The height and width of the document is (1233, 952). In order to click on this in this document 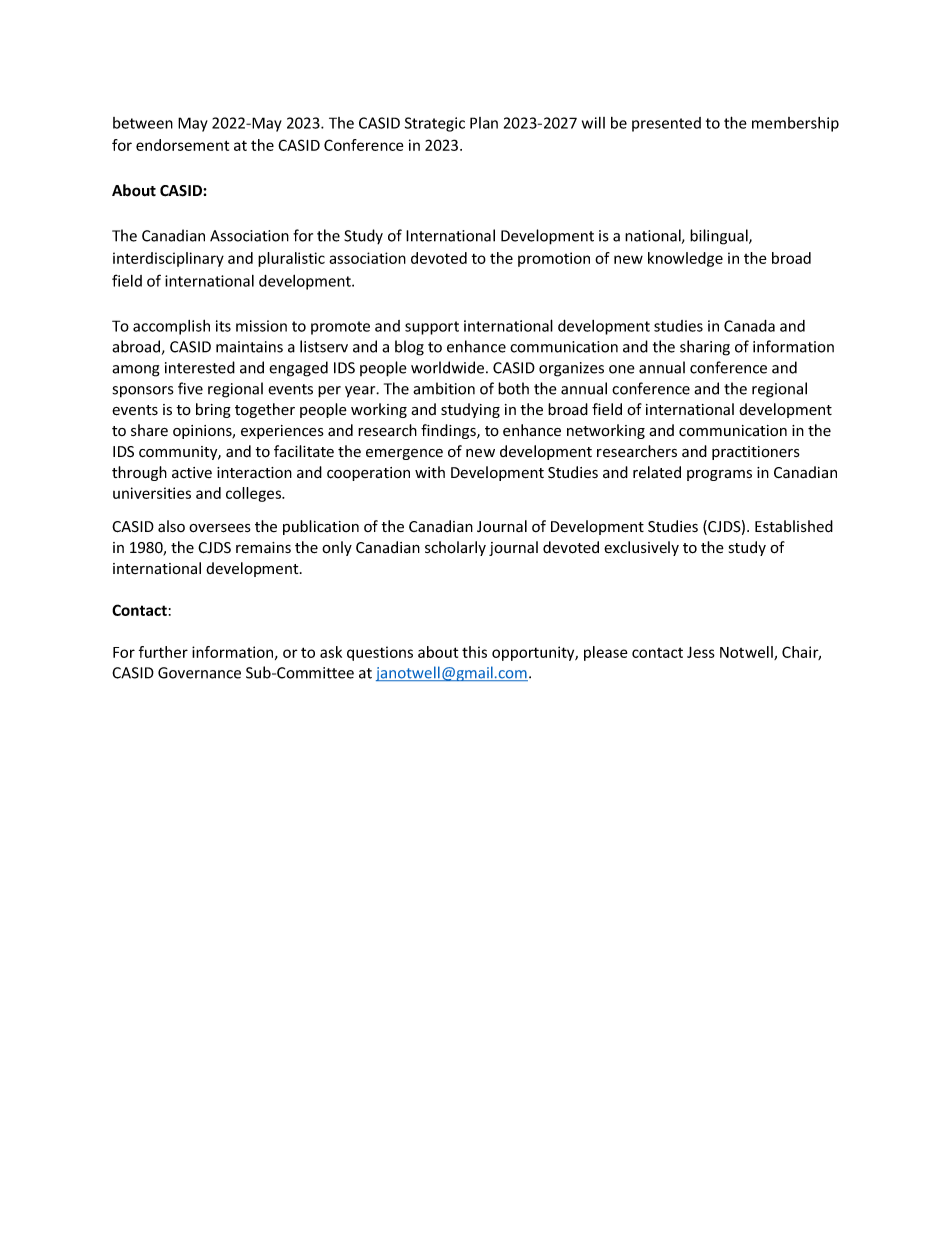, I will do `click(474, 652)`.
